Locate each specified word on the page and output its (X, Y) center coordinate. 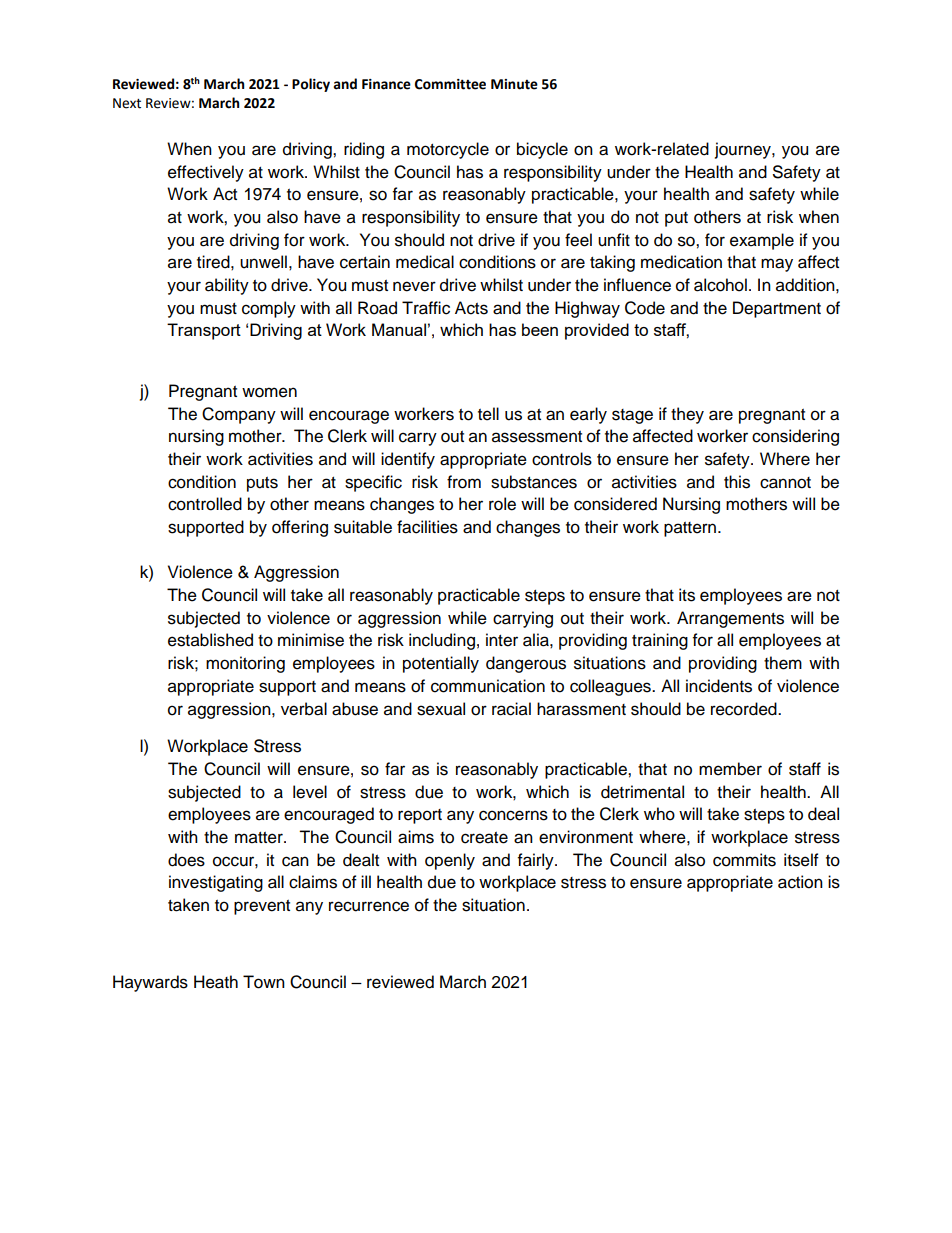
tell (488, 414)
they (687, 415)
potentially (441, 664)
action (800, 882)
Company (239, 415)
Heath (216, 982)
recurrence (369, 906)
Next (127, 103)
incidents (719, 686)
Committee (450, 84)
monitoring (245, 664)
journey (744, 150)
